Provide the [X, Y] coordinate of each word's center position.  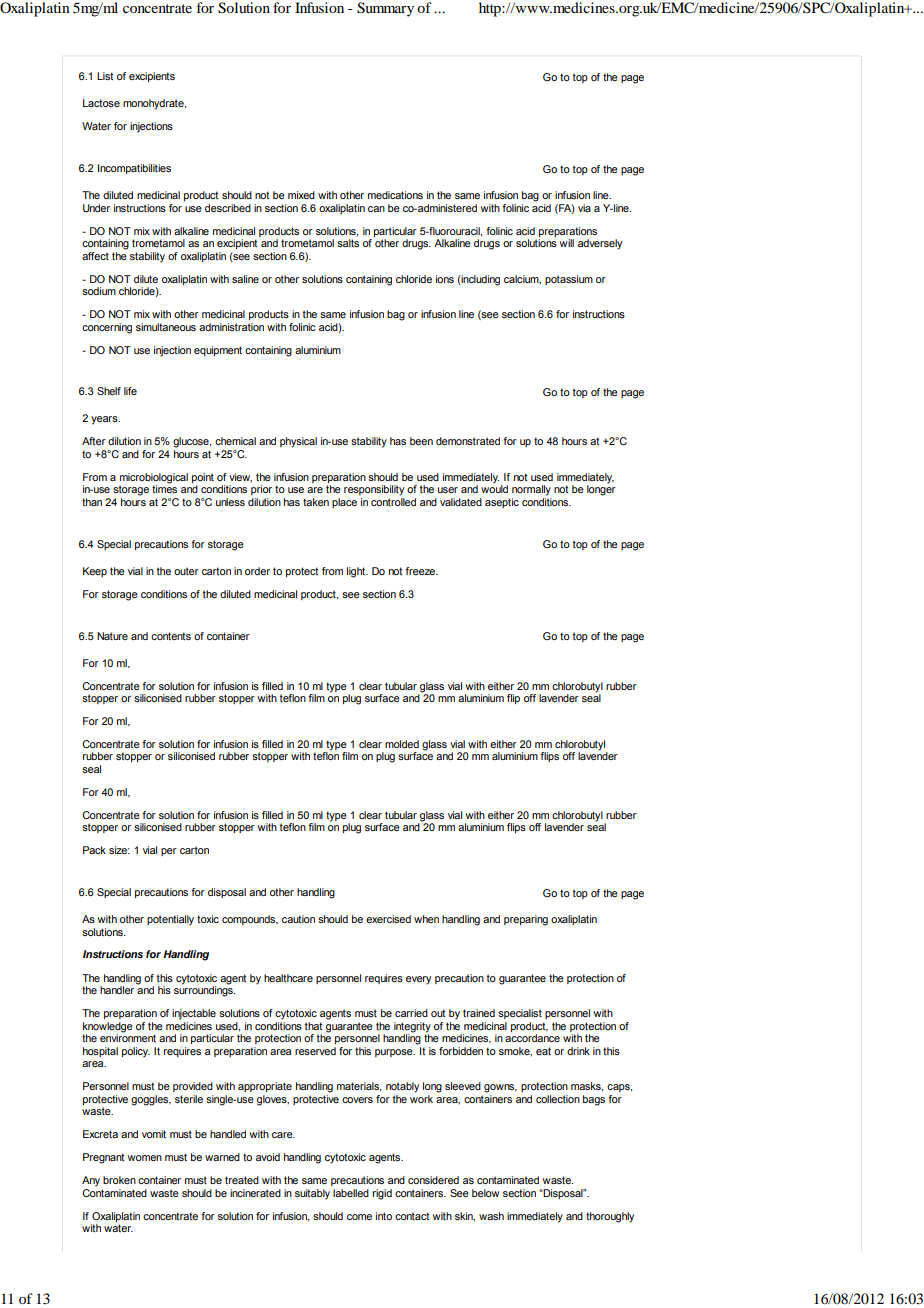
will [566, 243]
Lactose [101, 103]
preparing [526, 920]
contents [171, 636]
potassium [569, 280]
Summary [385, 9]
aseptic [502, 503]
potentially [170, 920]
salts [348, 243]
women [144, 1158]
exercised [388, 919]
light [357, 572]
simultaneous [166, 327]
